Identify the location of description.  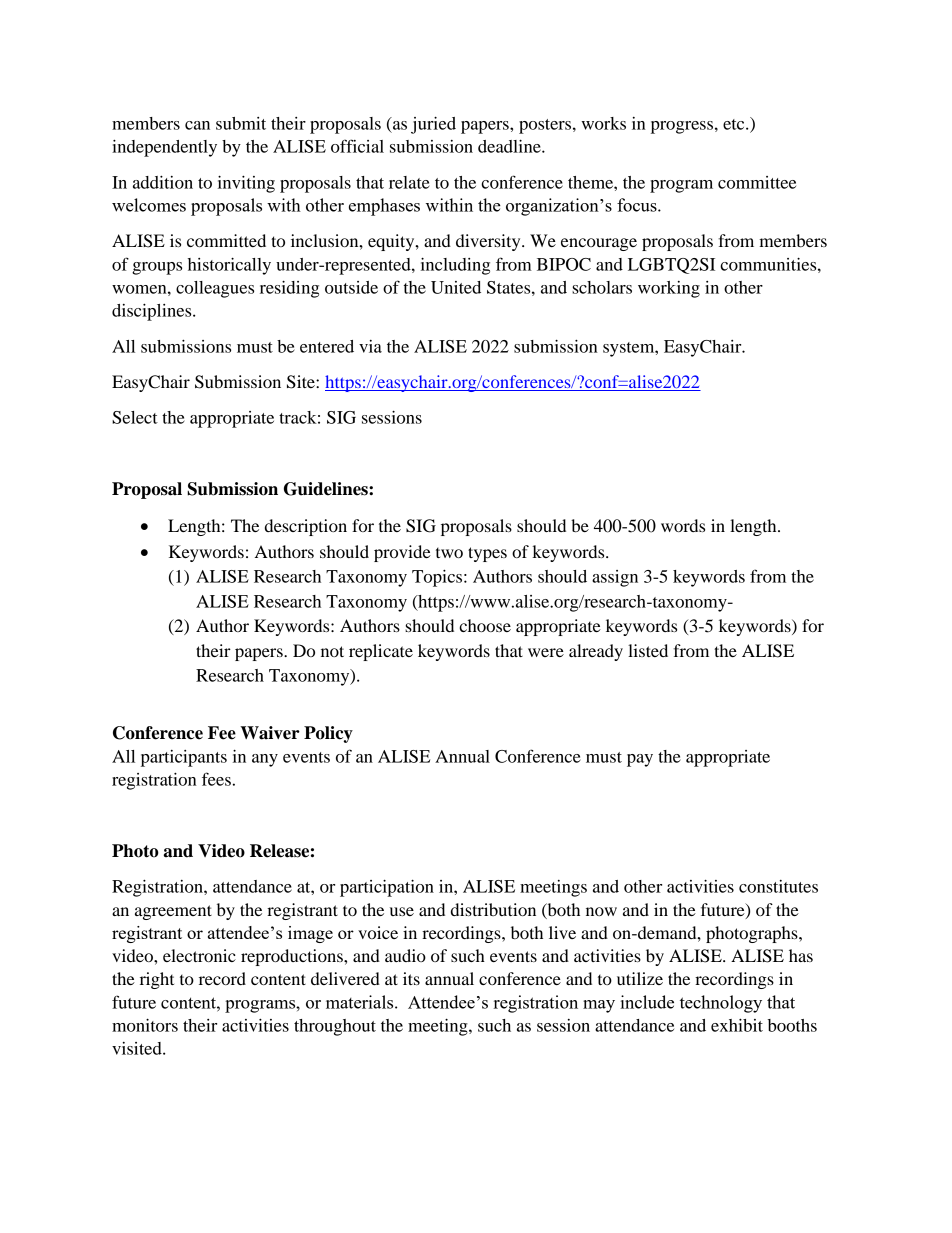
(306, 527).
